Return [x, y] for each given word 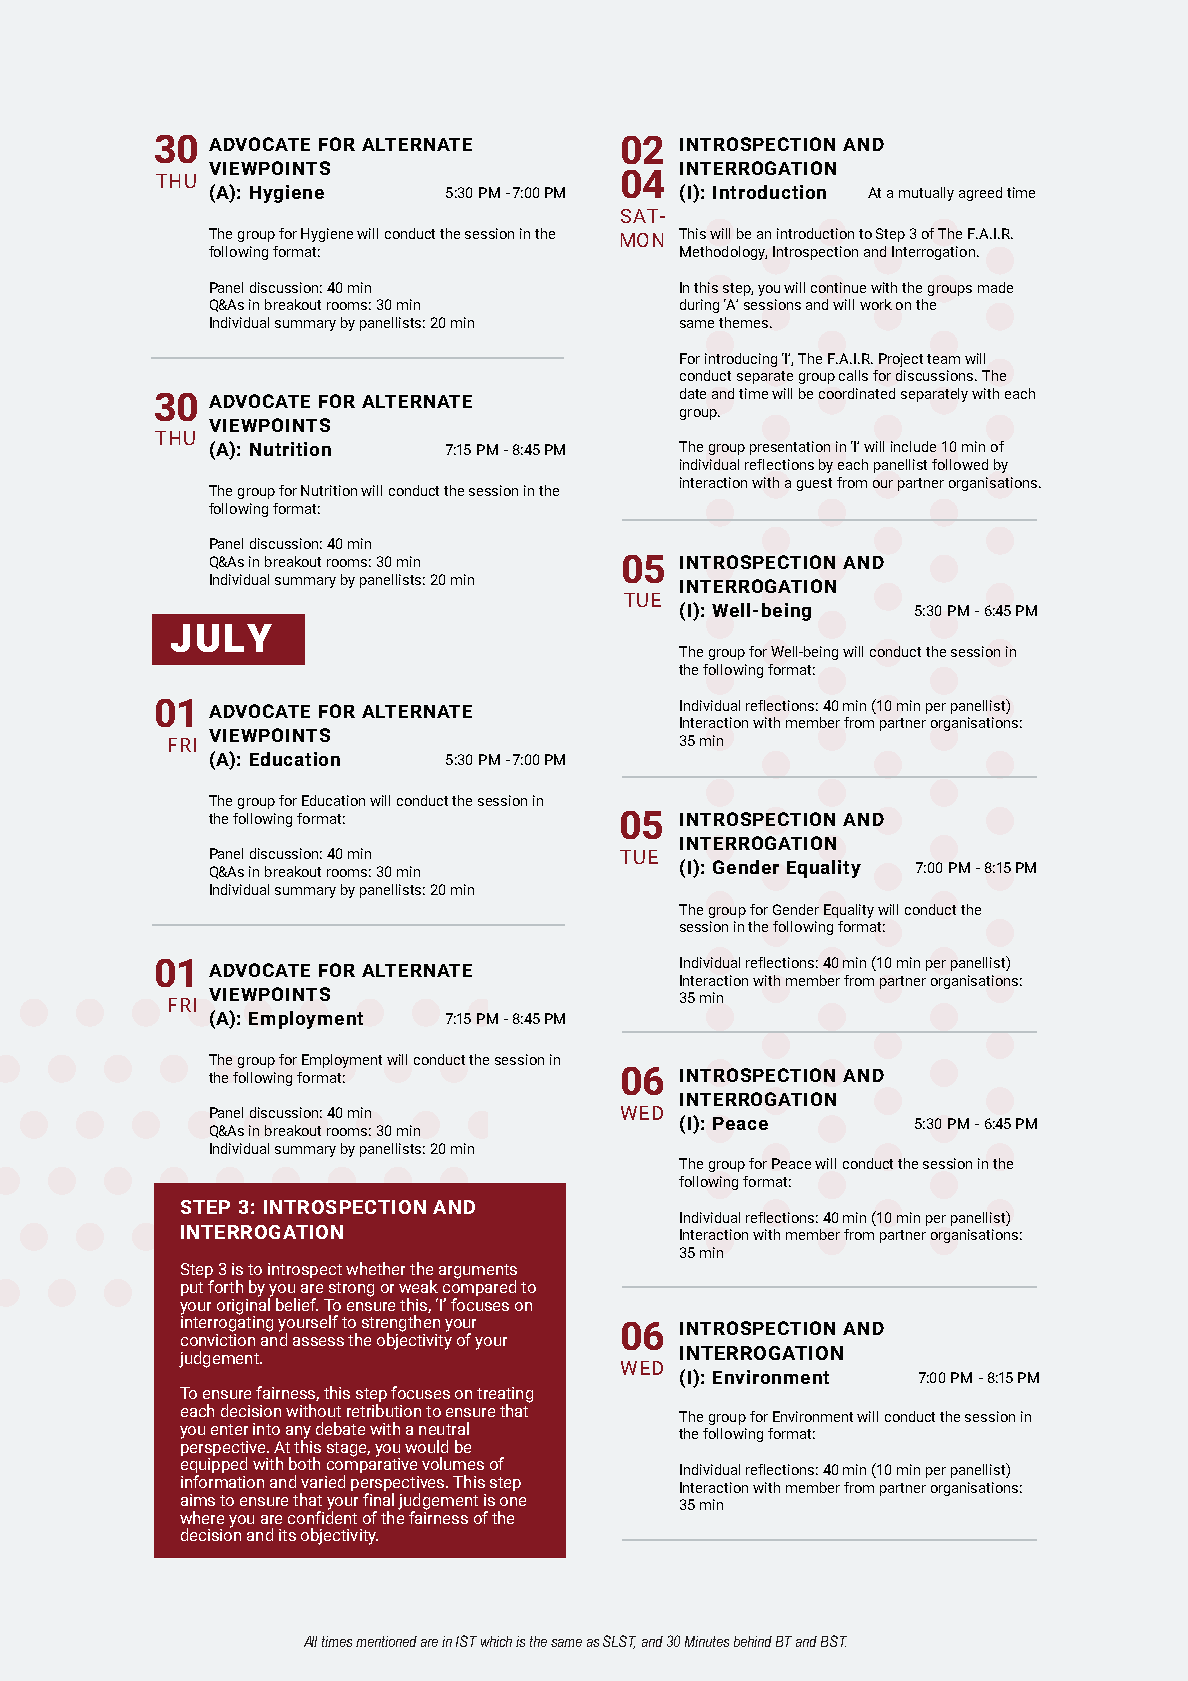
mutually [926, 194]
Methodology [723, 253]
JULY [221, 638]
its [287, 1535]
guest [814, 484]
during [699, 306]
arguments [478, 1272]
